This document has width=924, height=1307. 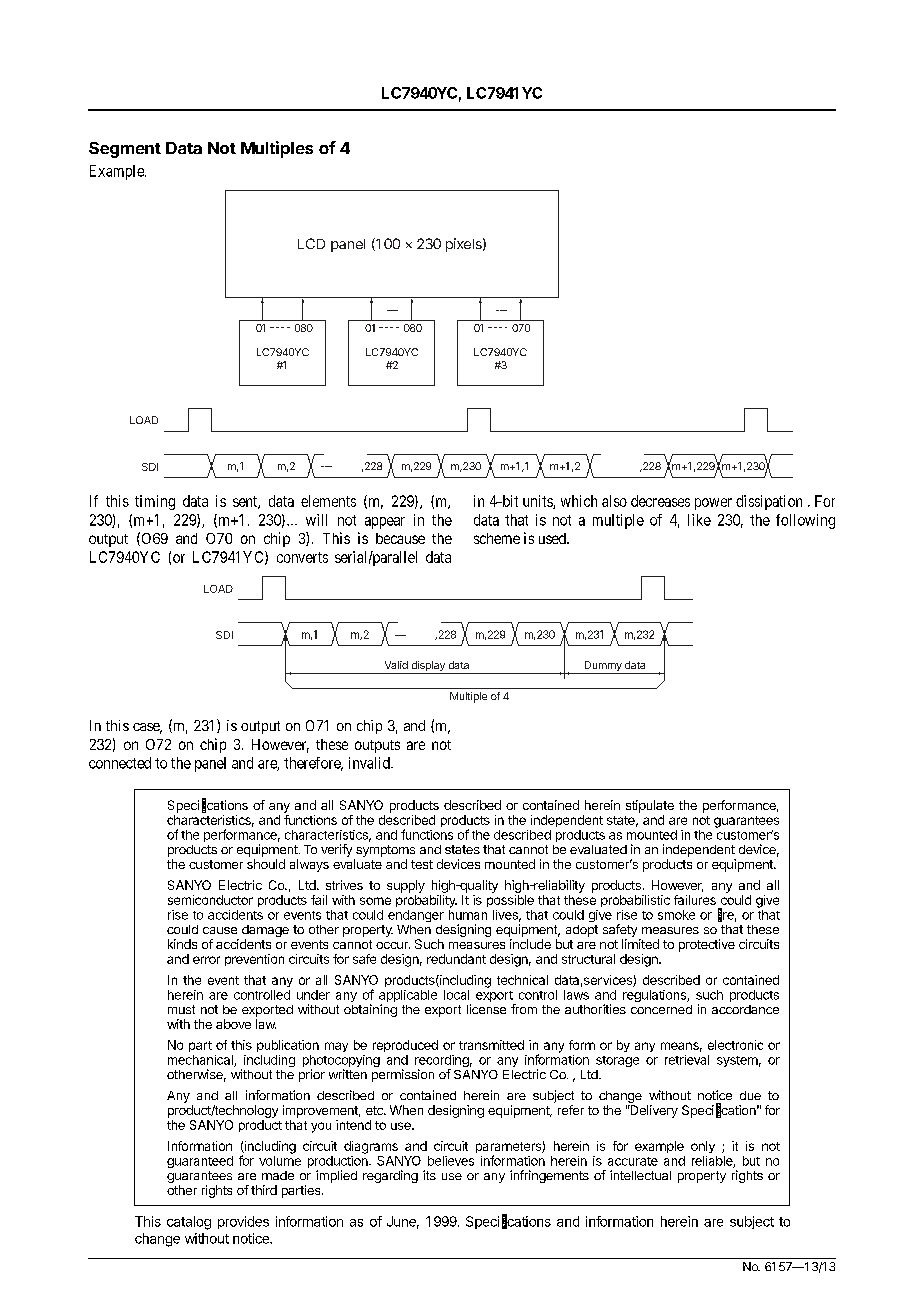 I want to click on redundant, so click(x=456, y=959).
